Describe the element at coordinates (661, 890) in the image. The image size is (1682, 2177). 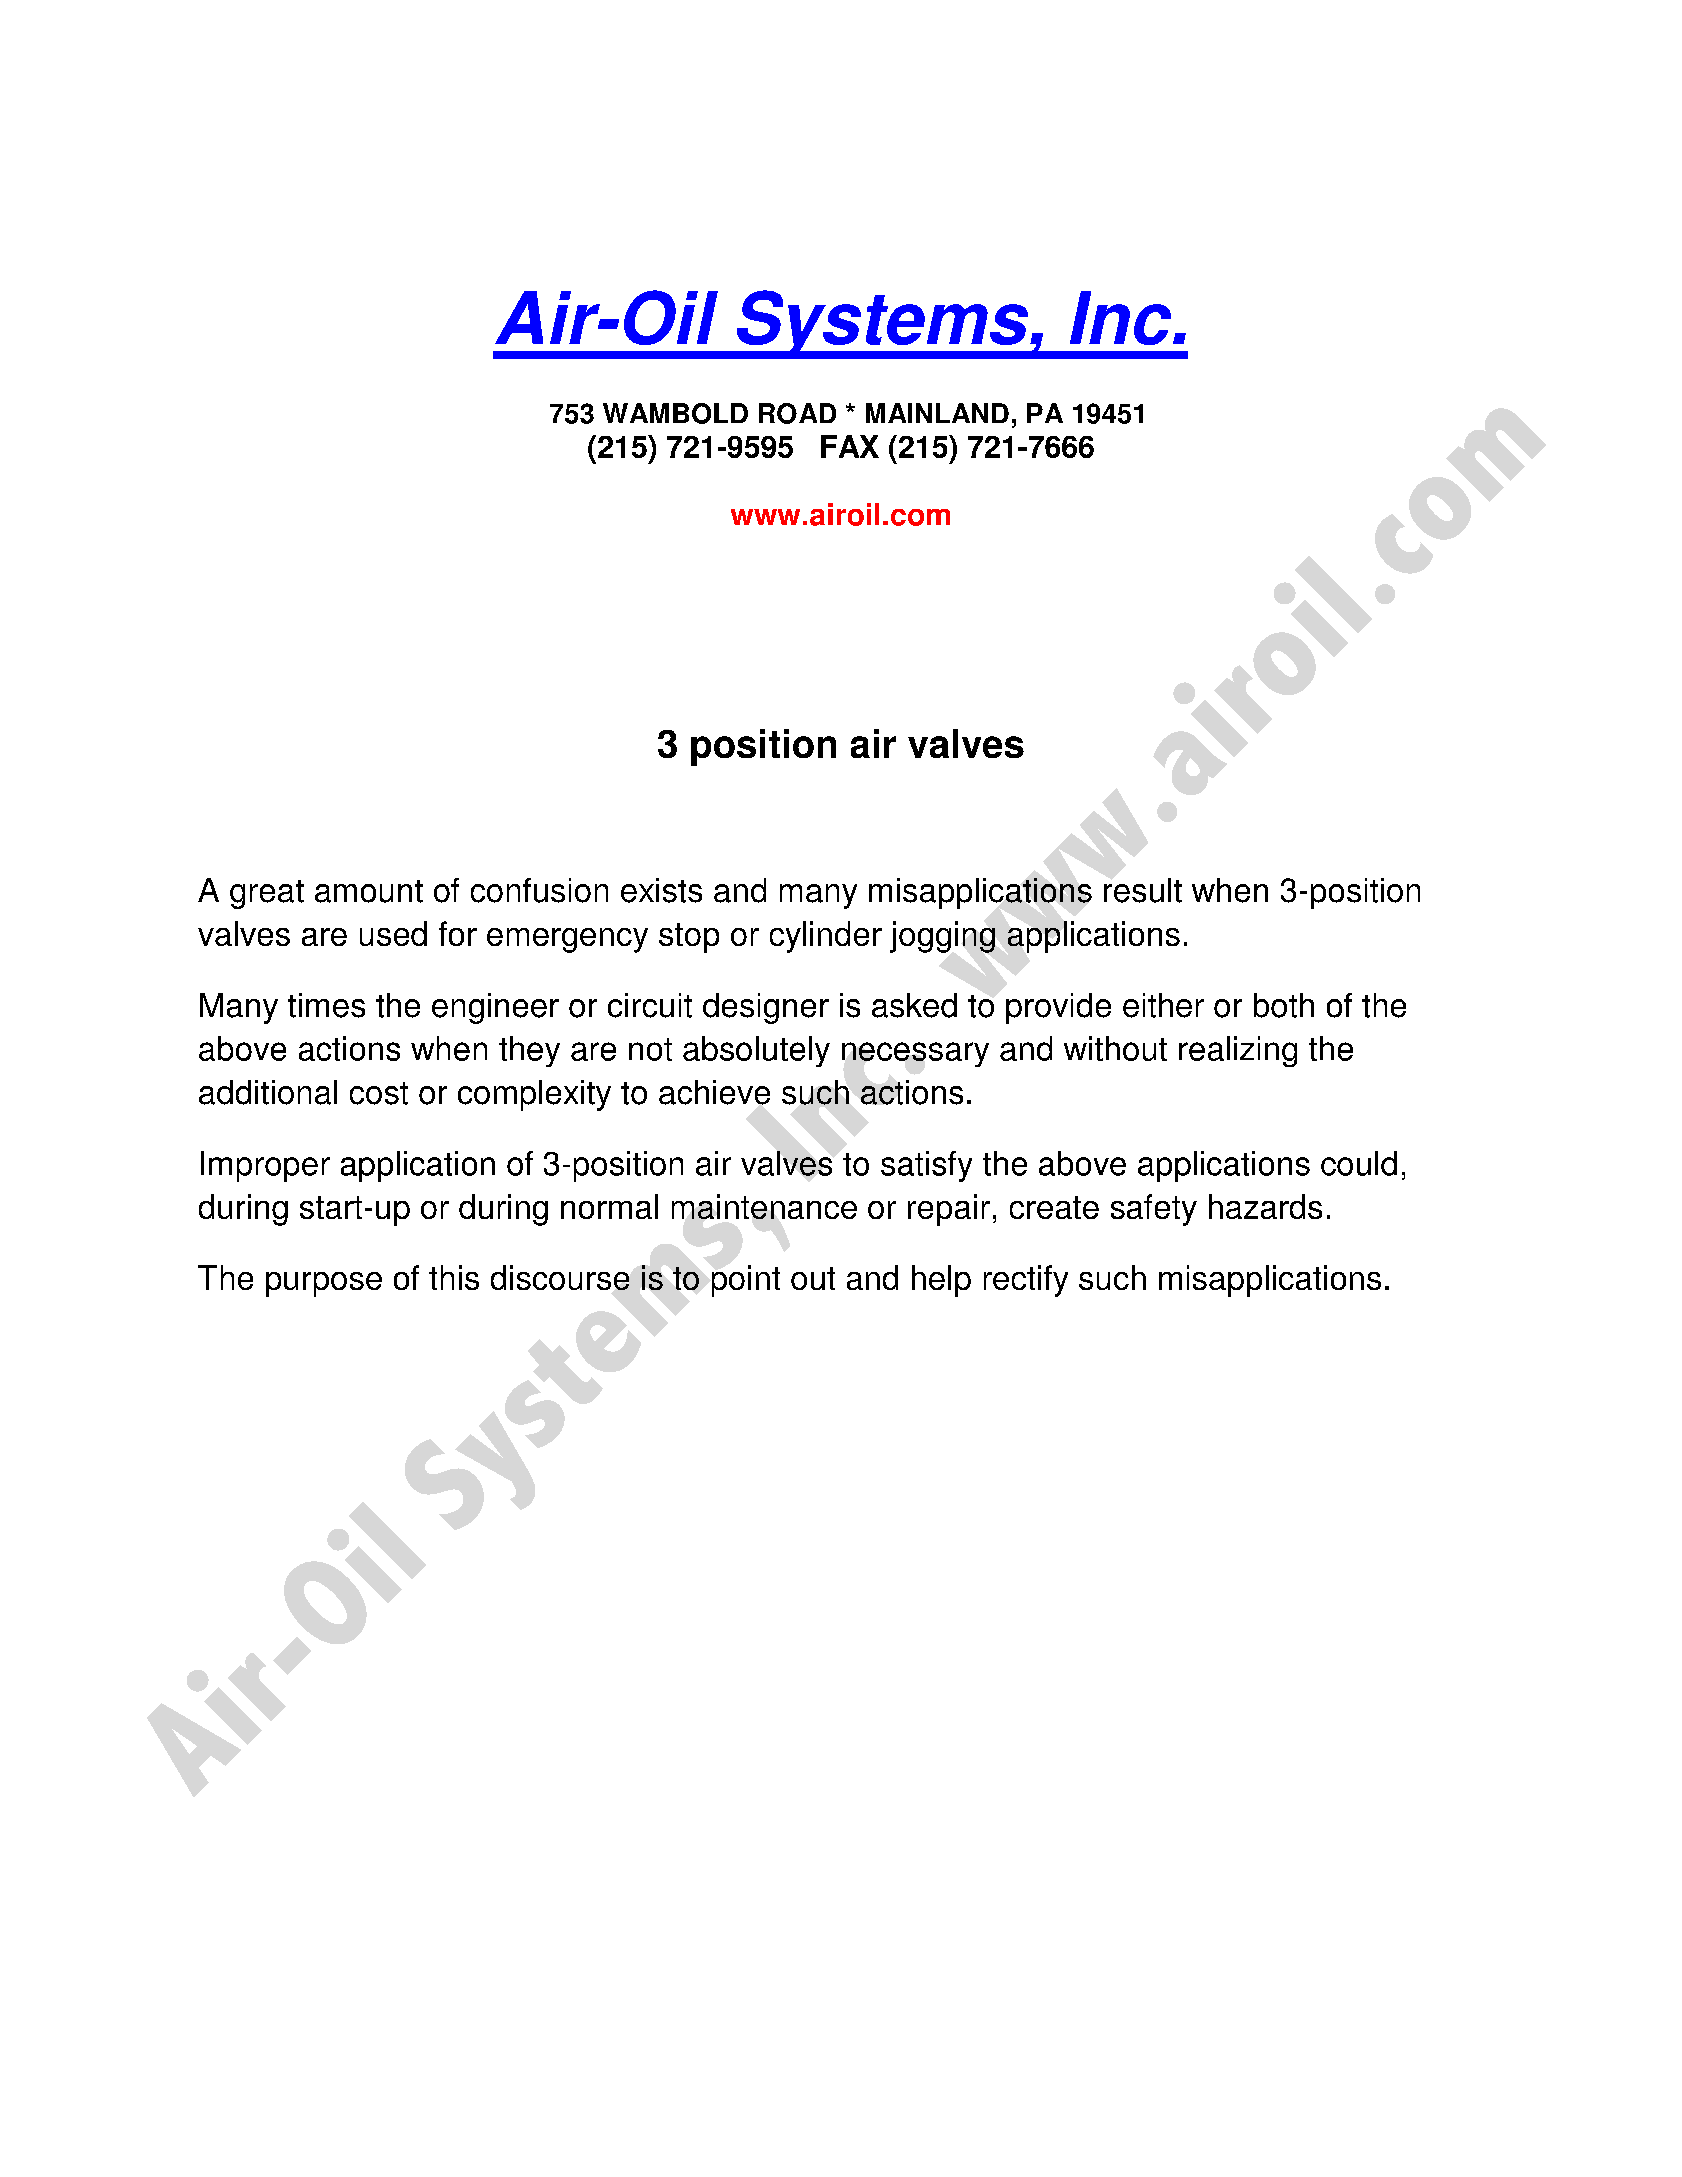
I see `exists` at that location.
